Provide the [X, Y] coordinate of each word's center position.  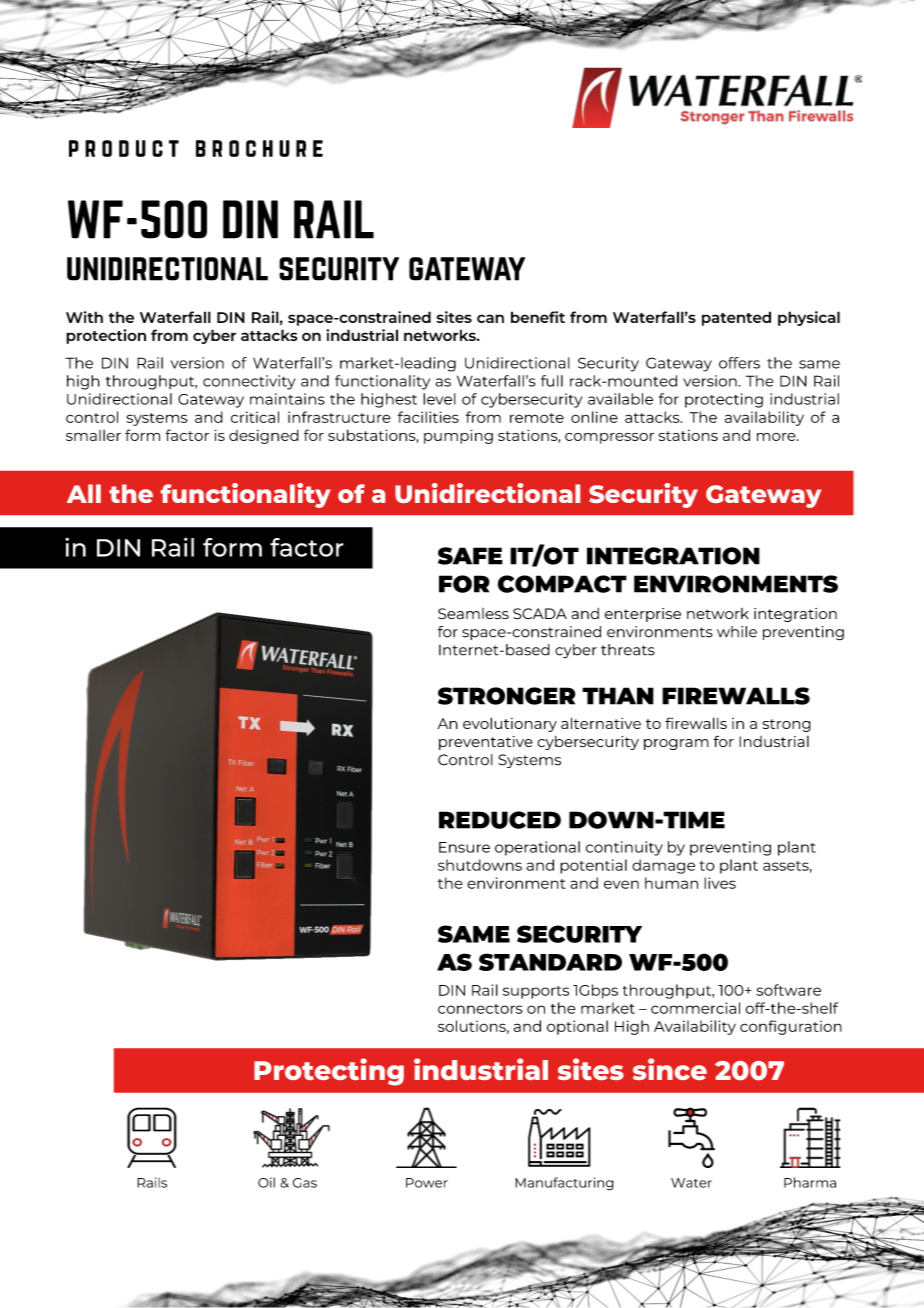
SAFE [470, 556]
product [124, 148]
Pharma [810, 1182]
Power [427, 1183]
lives [720, 883]
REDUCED [500, 820]
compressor [609, 438]
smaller [93, 435]
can [490, 318]
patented [736, 318]
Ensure [464, 847]
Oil [266, 1182]
